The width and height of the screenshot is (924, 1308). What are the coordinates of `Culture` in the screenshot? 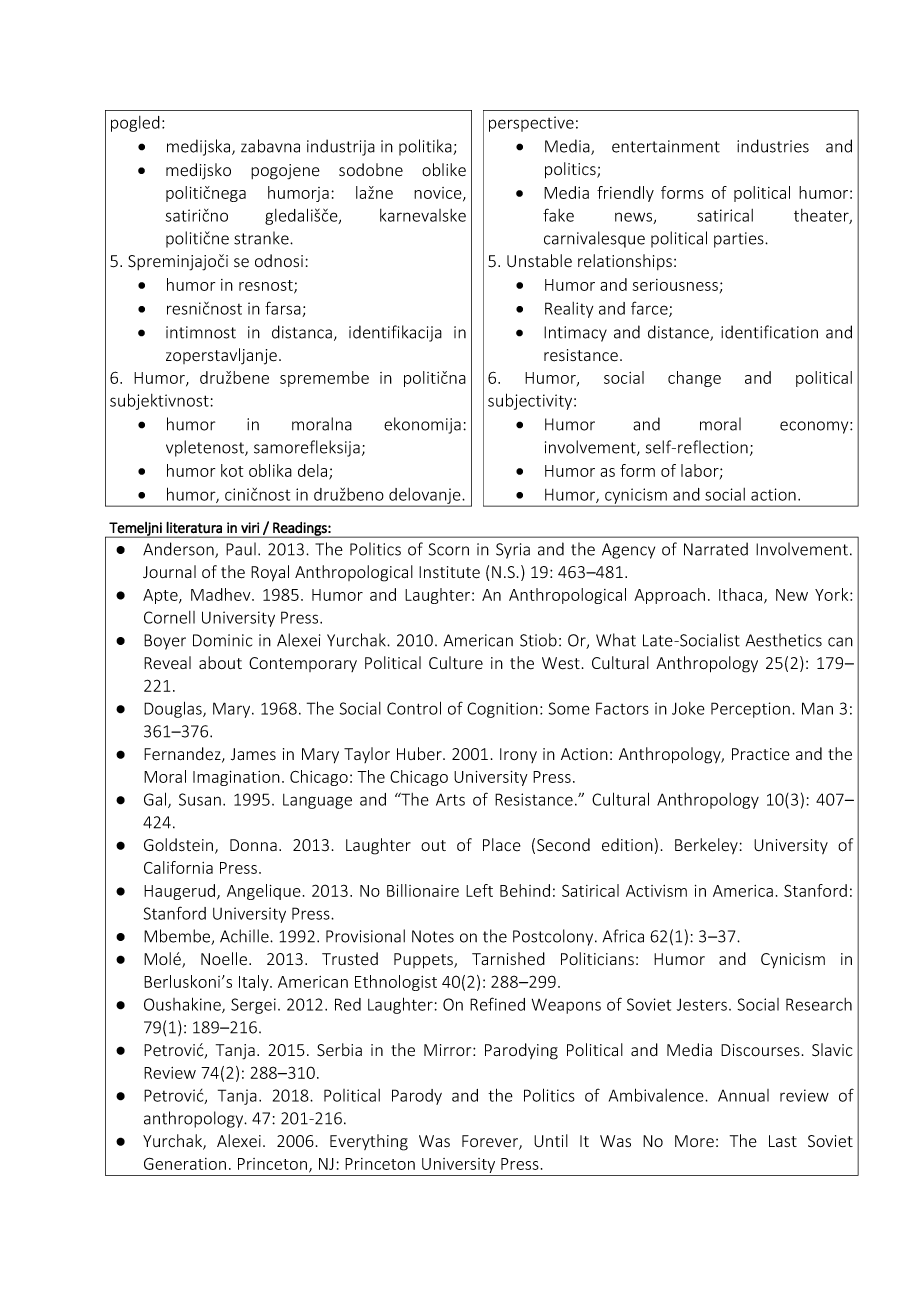 It's located at (456, 663).
